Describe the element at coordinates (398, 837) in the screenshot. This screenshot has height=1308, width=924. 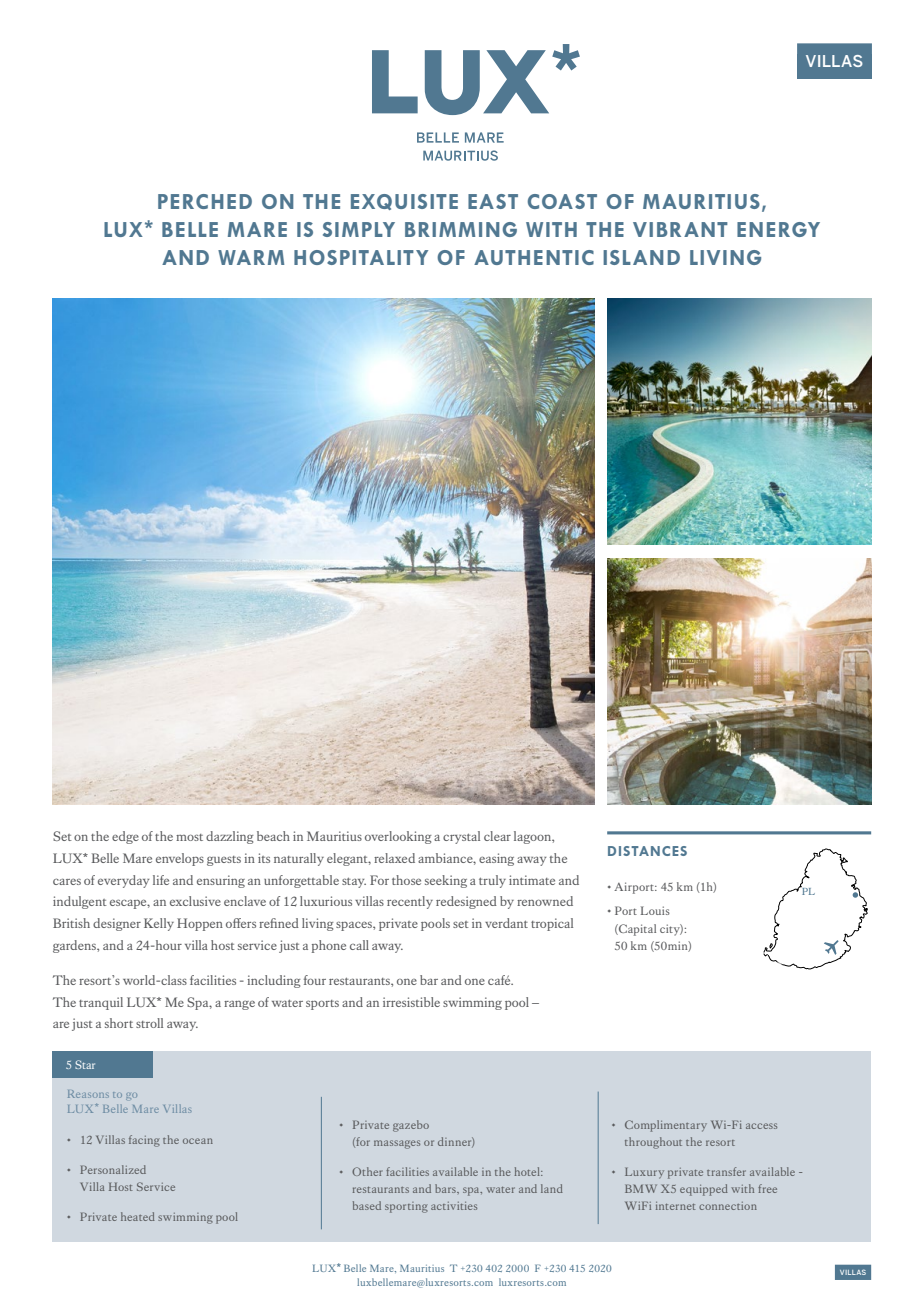
I see `overlooking` at that location.
